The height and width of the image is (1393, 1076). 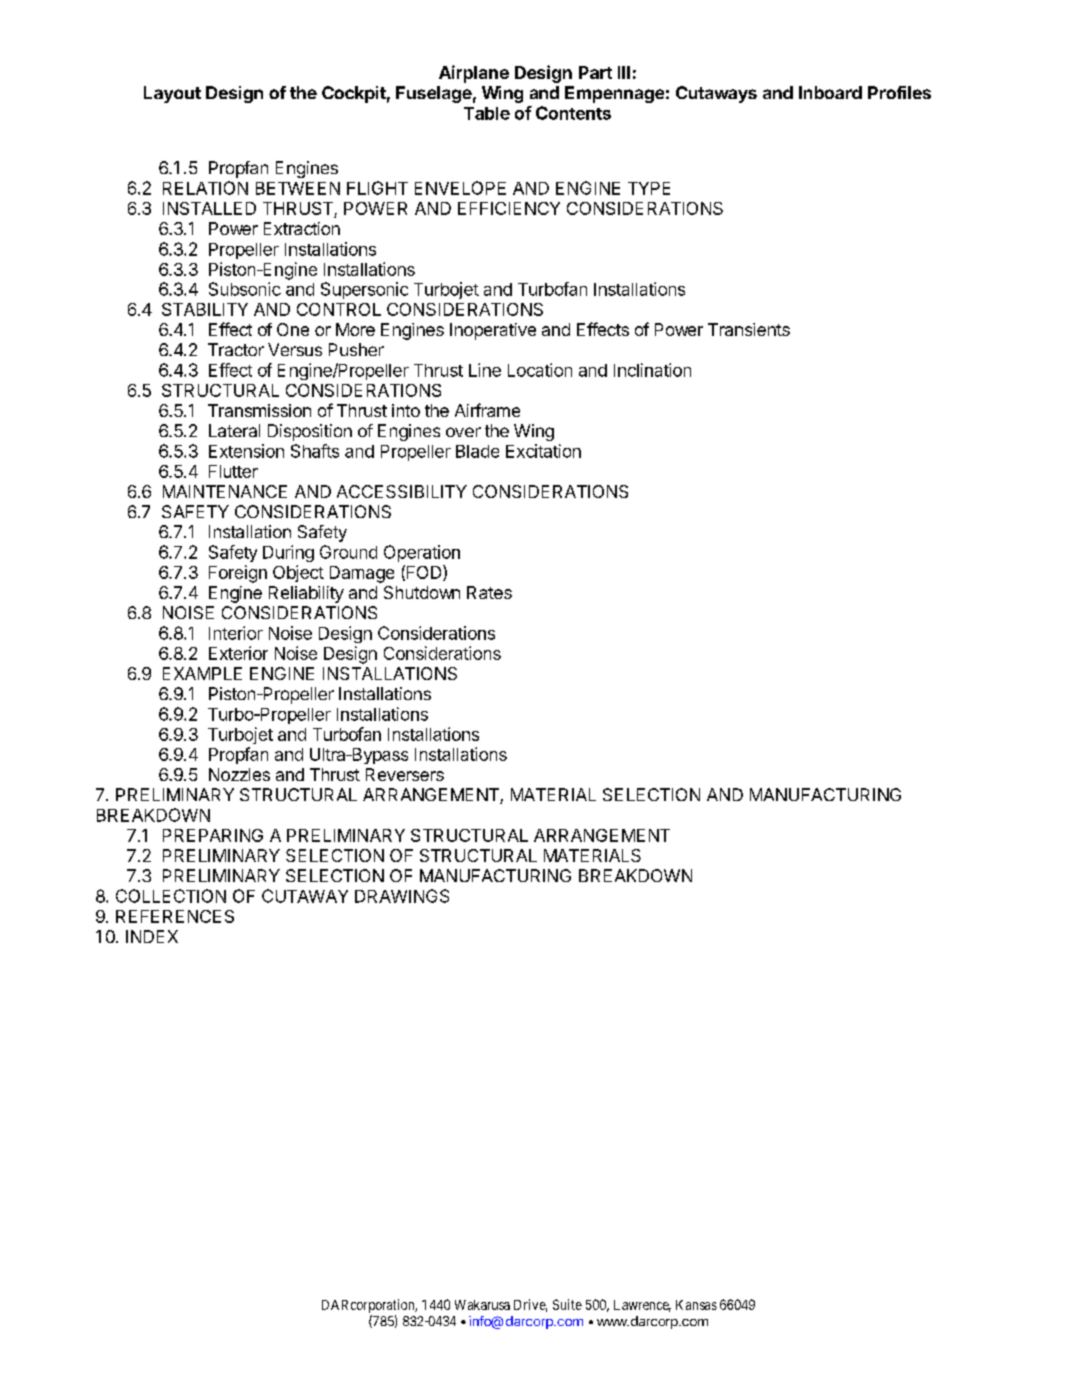 What do you see at coordinates (543, 451) in the image?
I see `Excitation` at bounding box center [543, 451].
